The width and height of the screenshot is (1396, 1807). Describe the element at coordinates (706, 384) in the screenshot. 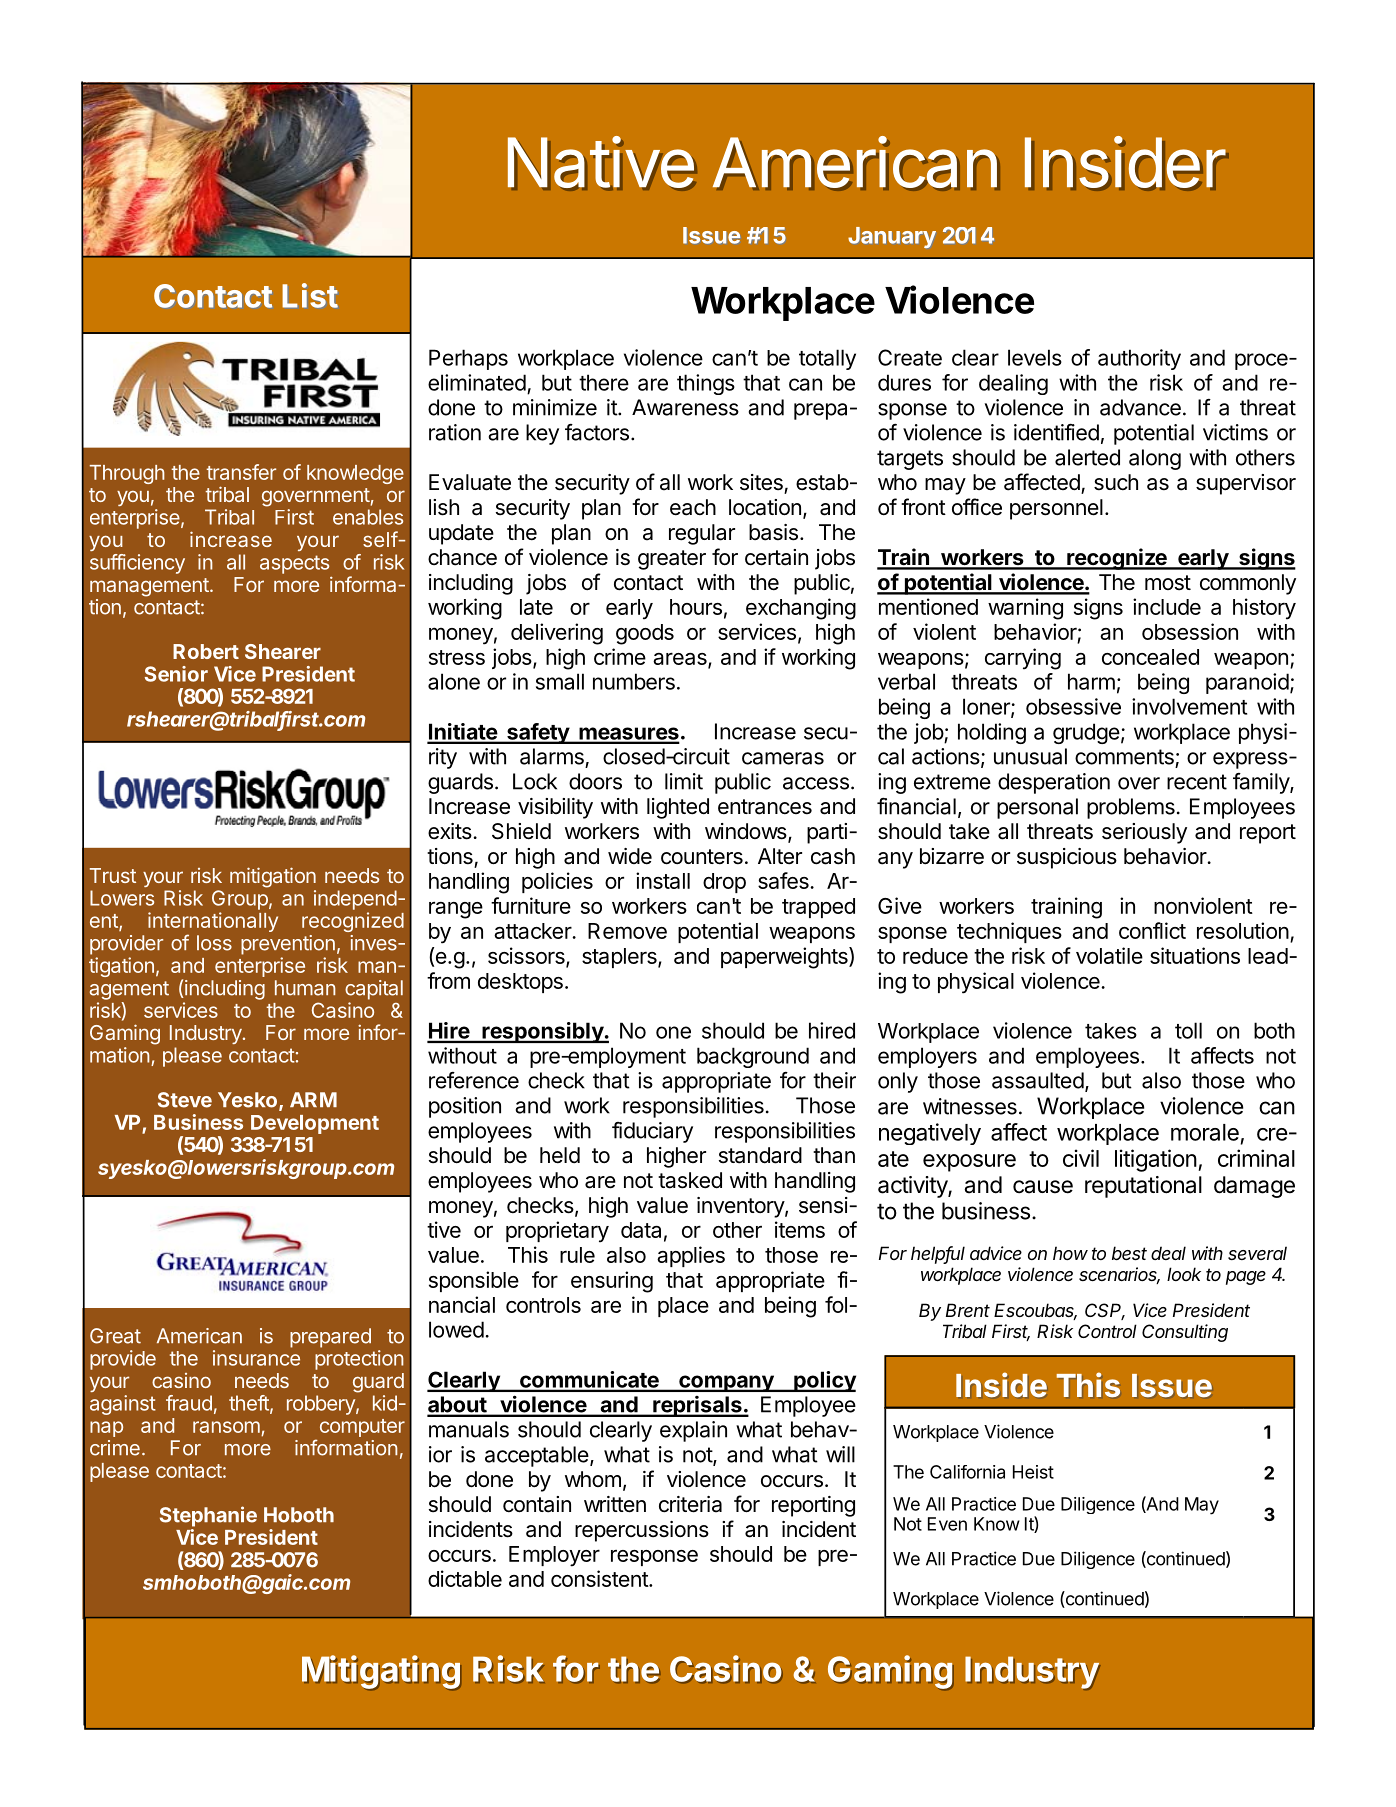

I see `things` at that location.
